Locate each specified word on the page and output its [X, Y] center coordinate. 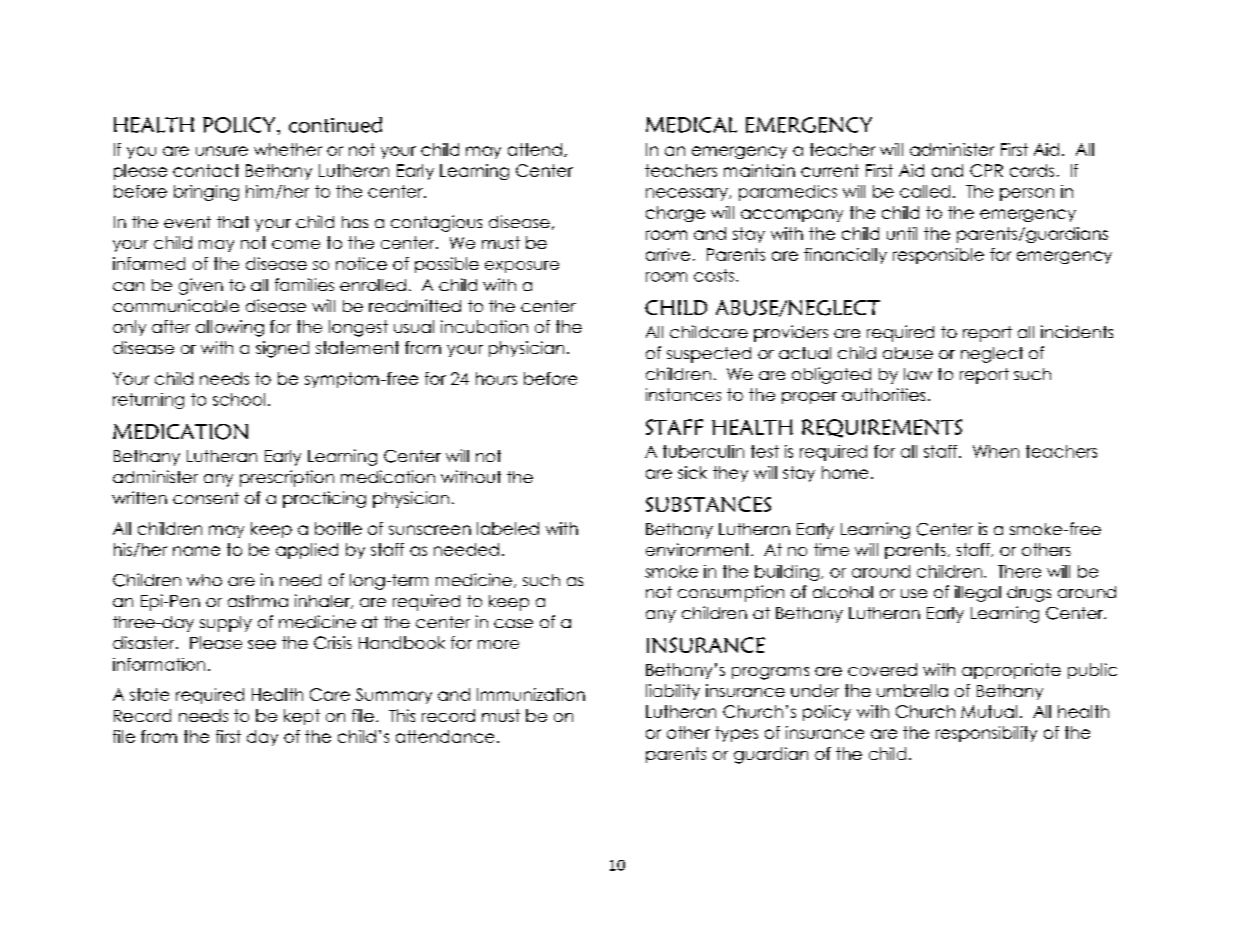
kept [302, 717]
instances [683, 394]
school [239, 399]
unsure [222, 151]
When [996, 451]
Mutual [989, 711]
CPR [986, 170]
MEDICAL [691, 125]
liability [673, 692]
